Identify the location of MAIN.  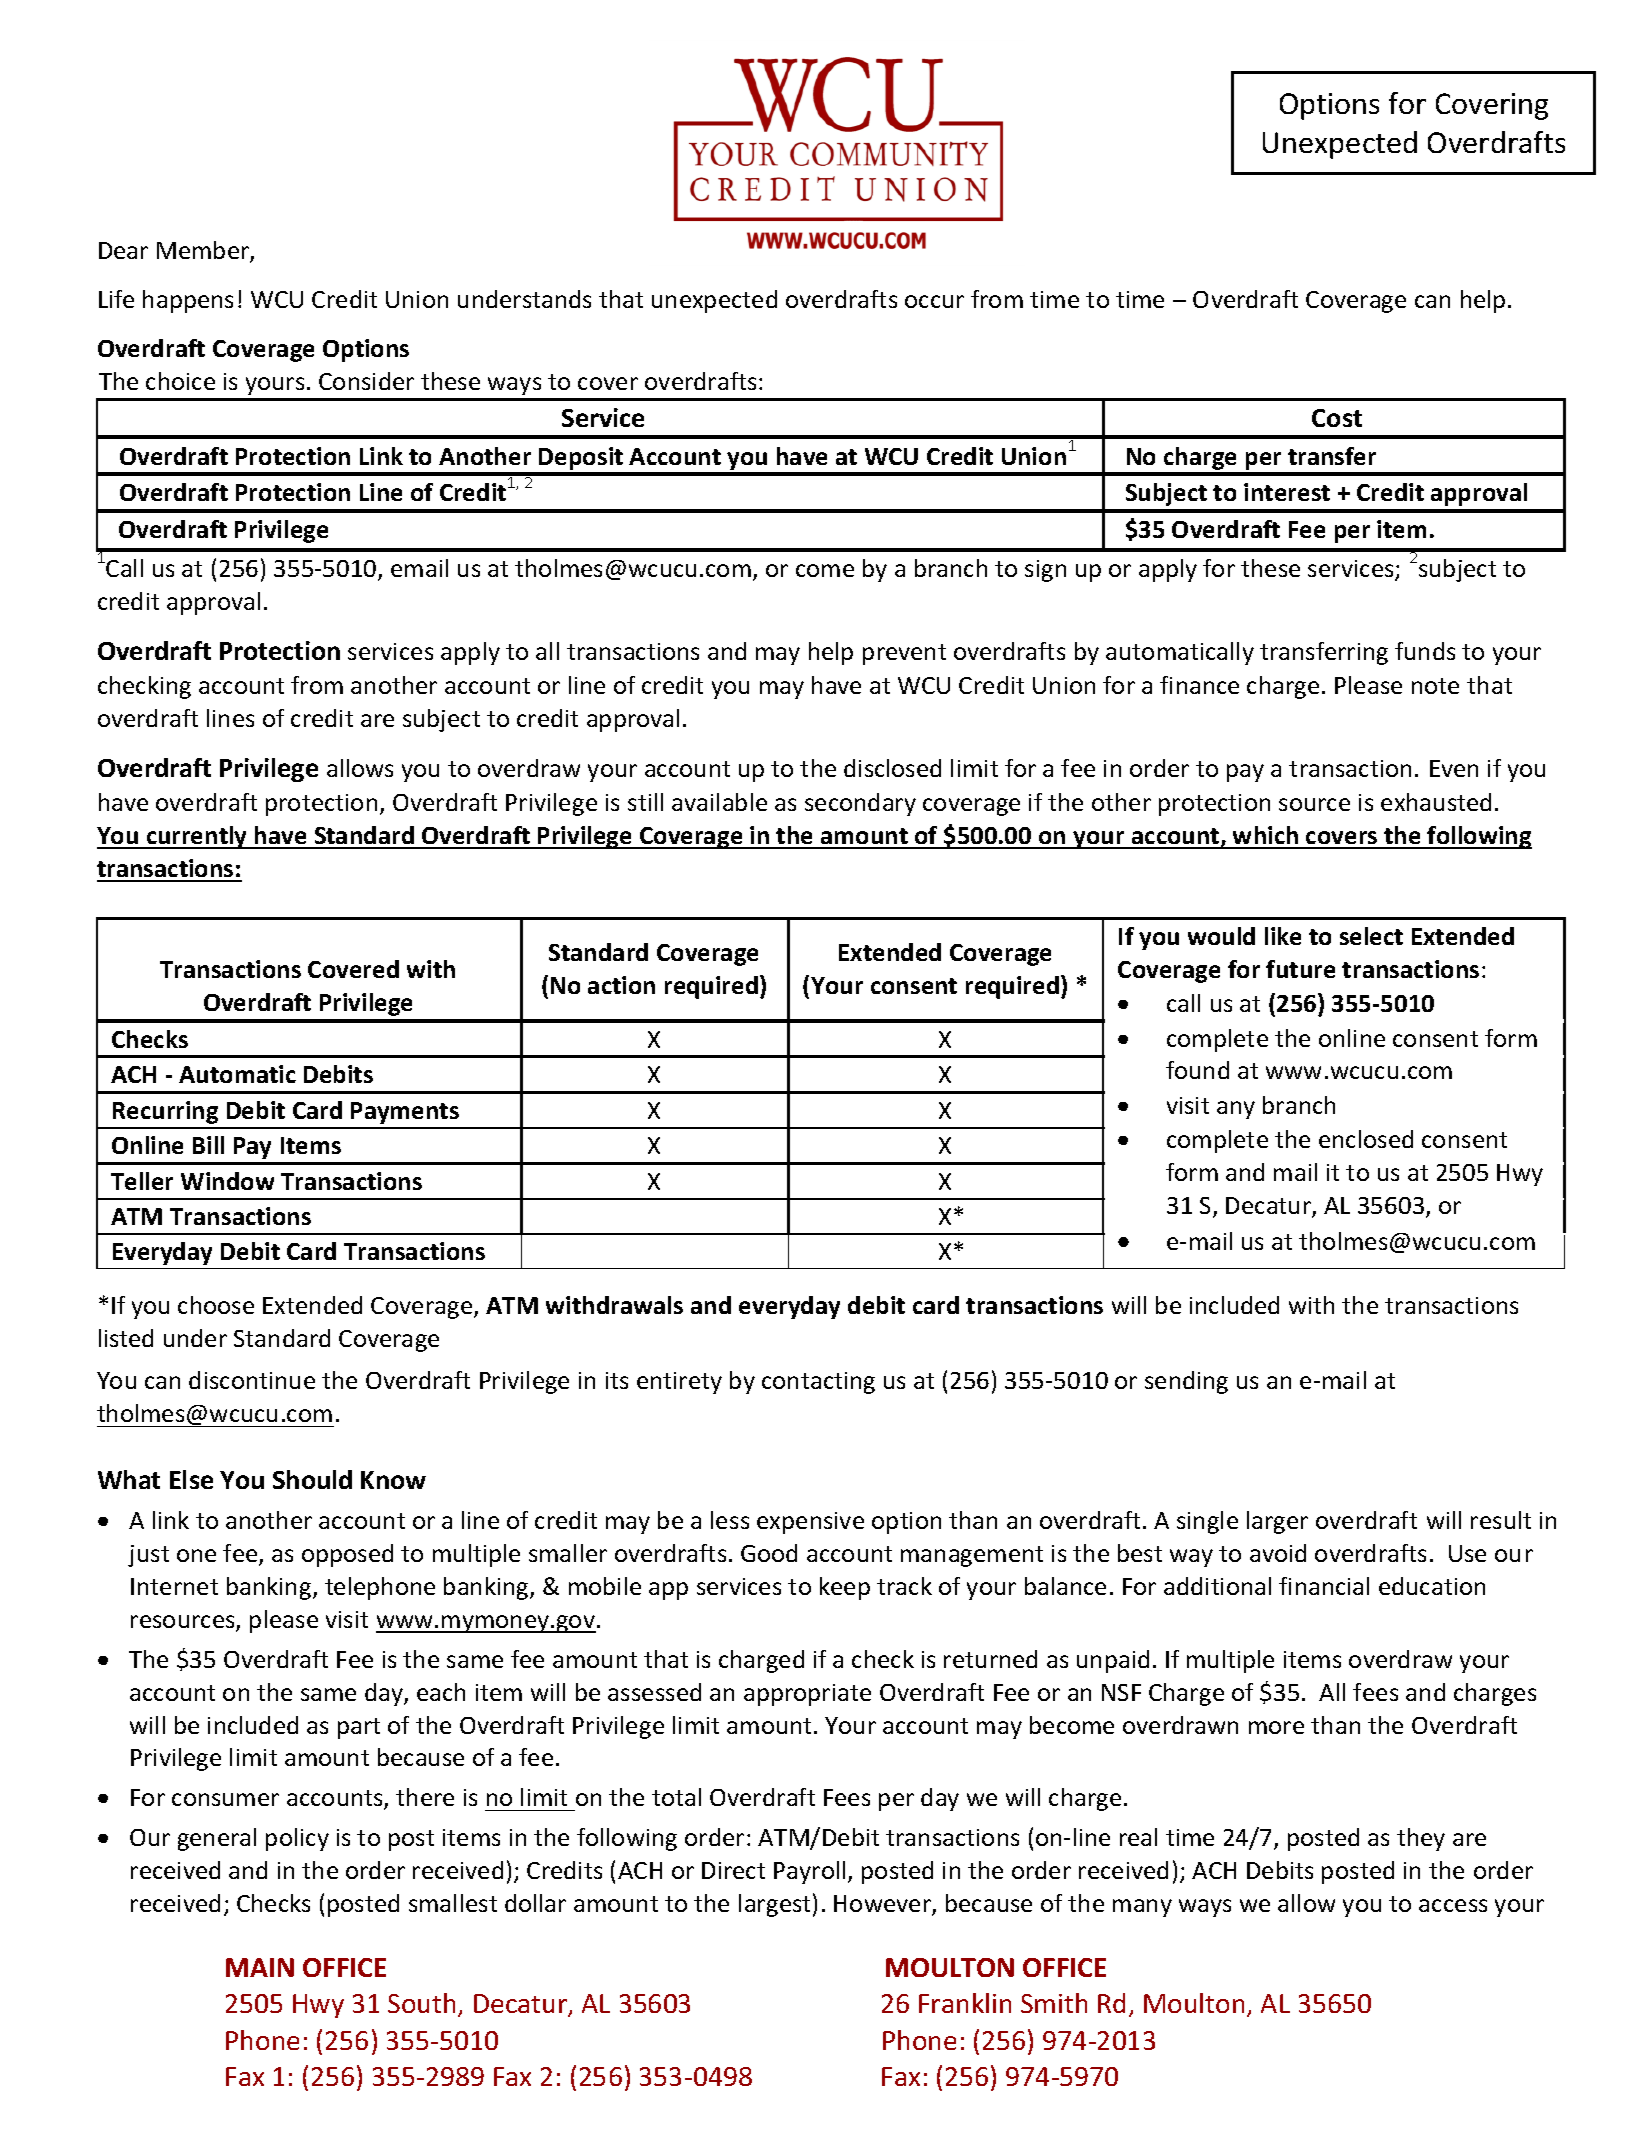
(260, 1967).
